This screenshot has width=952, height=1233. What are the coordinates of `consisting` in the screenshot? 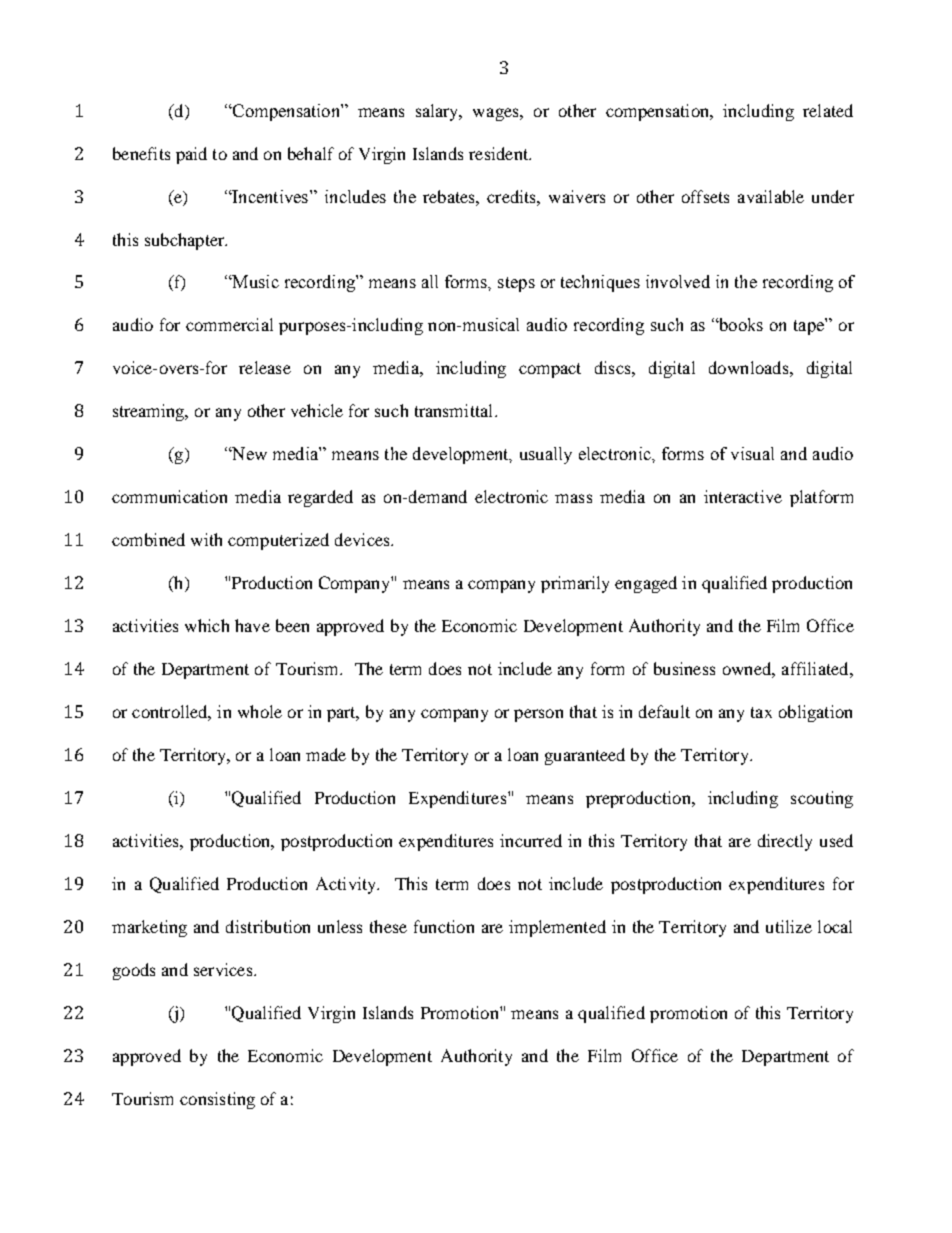 It's located at (217, 1100).
